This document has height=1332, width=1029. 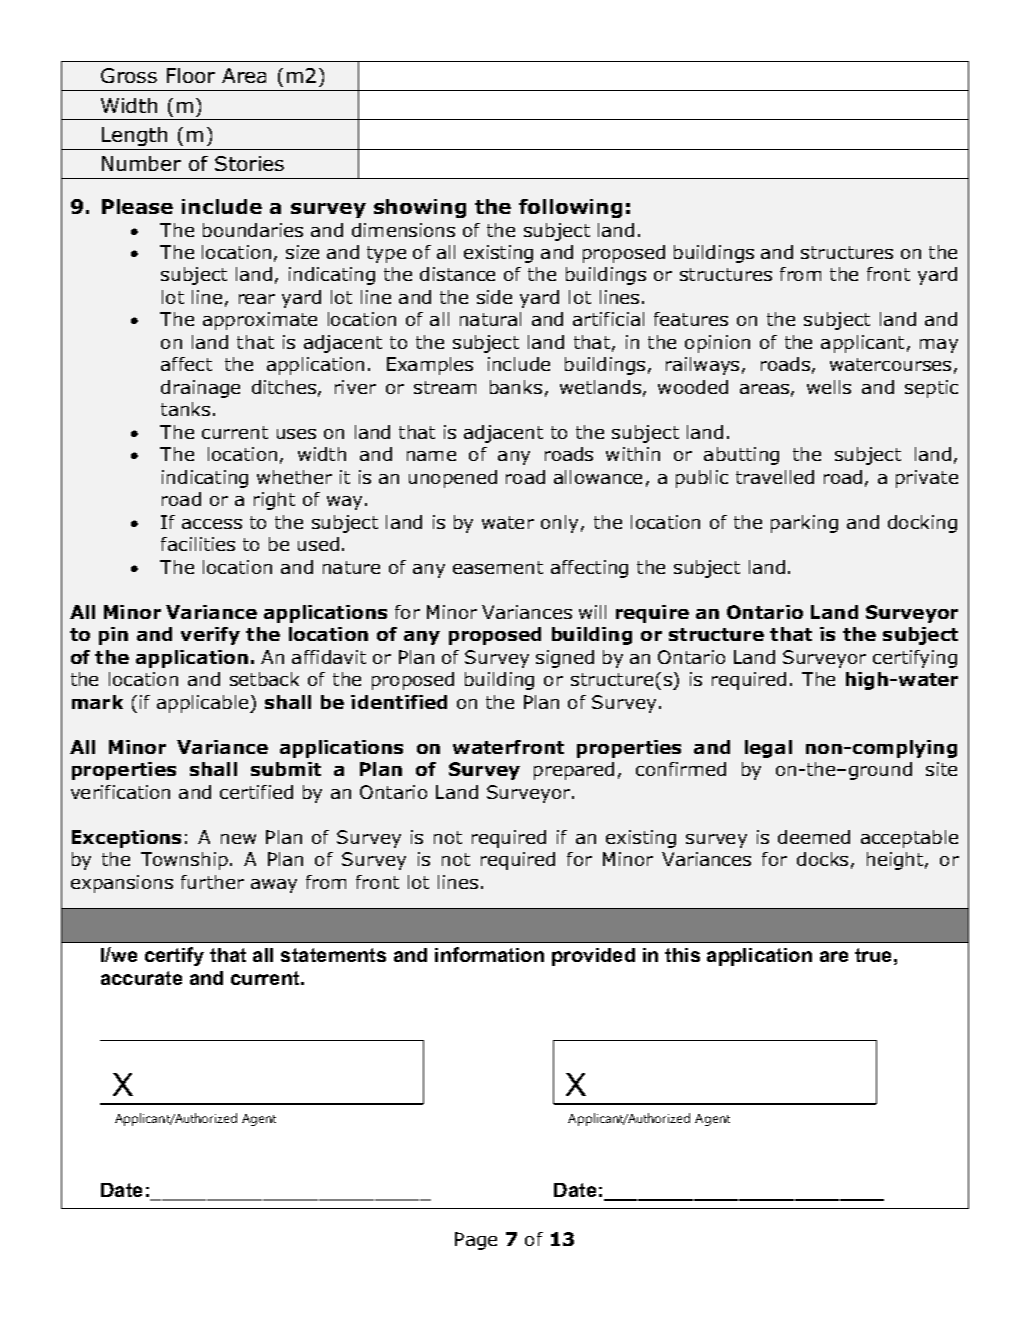 What do you see at coordinates (210, 636) in the document?
I see `verify` at bounding box center [210, 636].
